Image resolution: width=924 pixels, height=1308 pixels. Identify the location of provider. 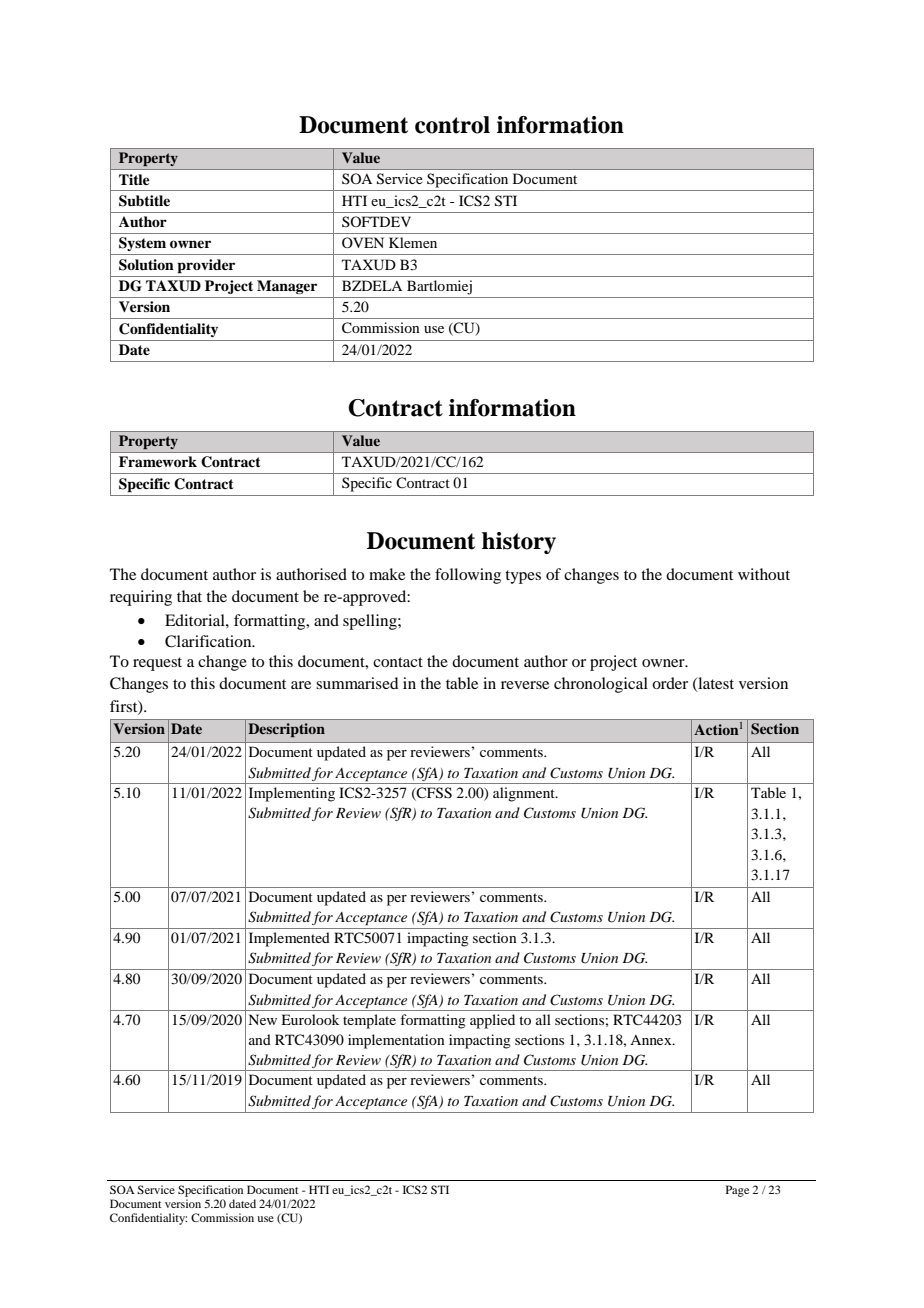
(206, 266).
